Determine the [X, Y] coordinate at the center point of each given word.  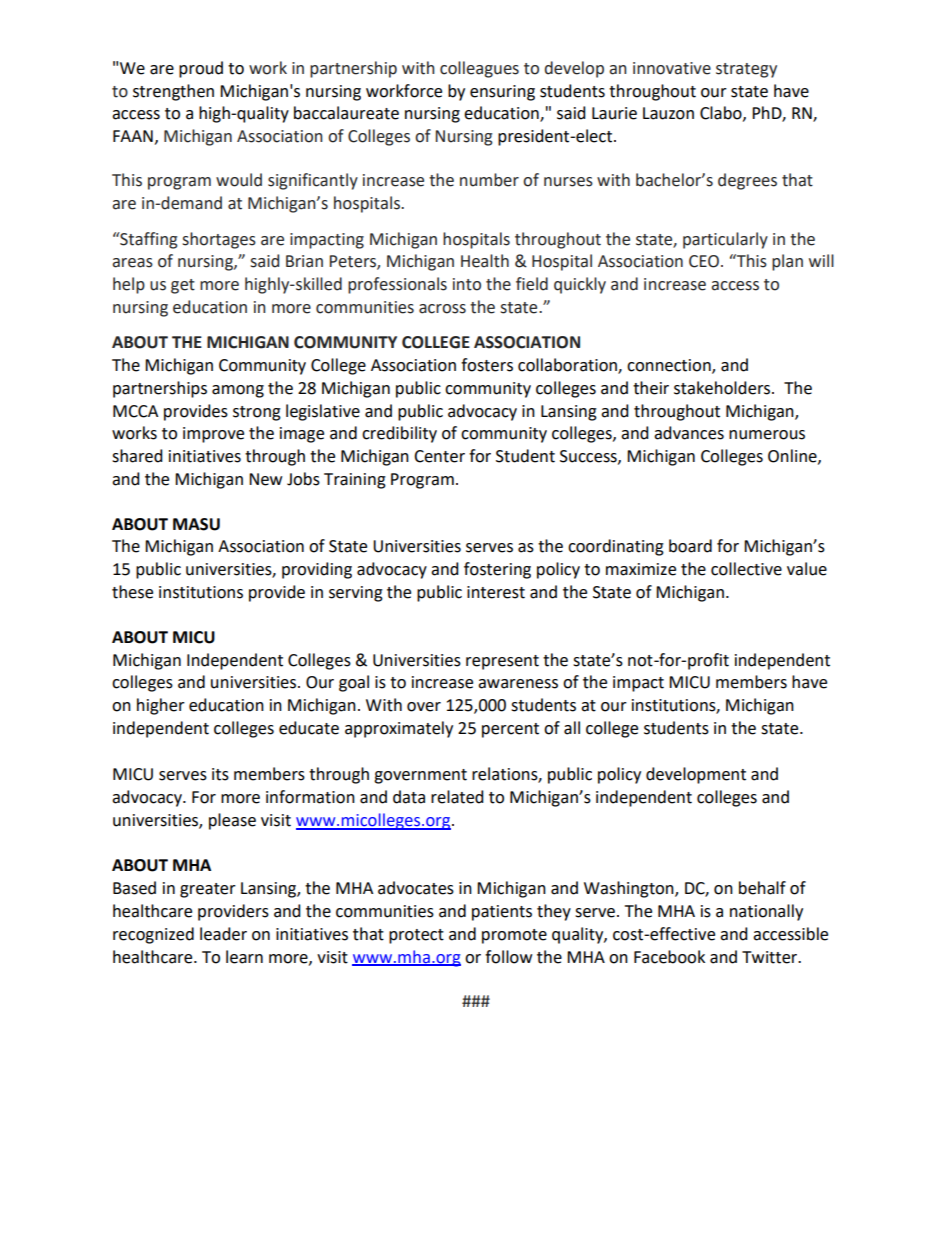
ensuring [502, 93]
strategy [746, 70]
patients [502, 913]
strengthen [173, 92]
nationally [766, 912]
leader [223, 934]
